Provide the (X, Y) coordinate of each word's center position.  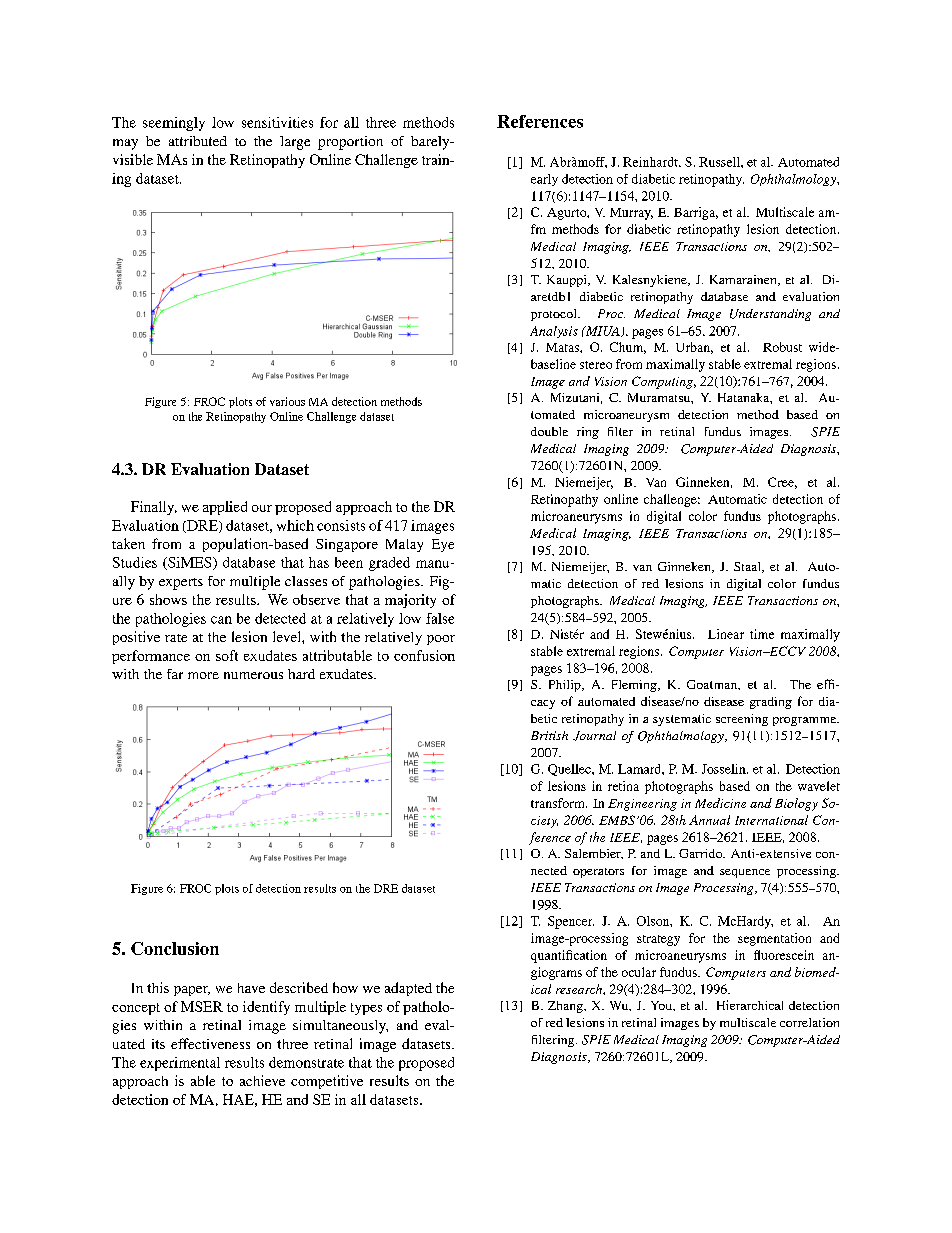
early (544, 180)
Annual (709, 820)
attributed (198, 141)
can (221, 620)
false (440, 618)
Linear (726, 634)
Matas (563, 347)
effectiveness (210, 1043)
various (287, 401)
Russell (720, 162)
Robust (782, 347)
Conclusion (175, 948)
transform (559, 803)
